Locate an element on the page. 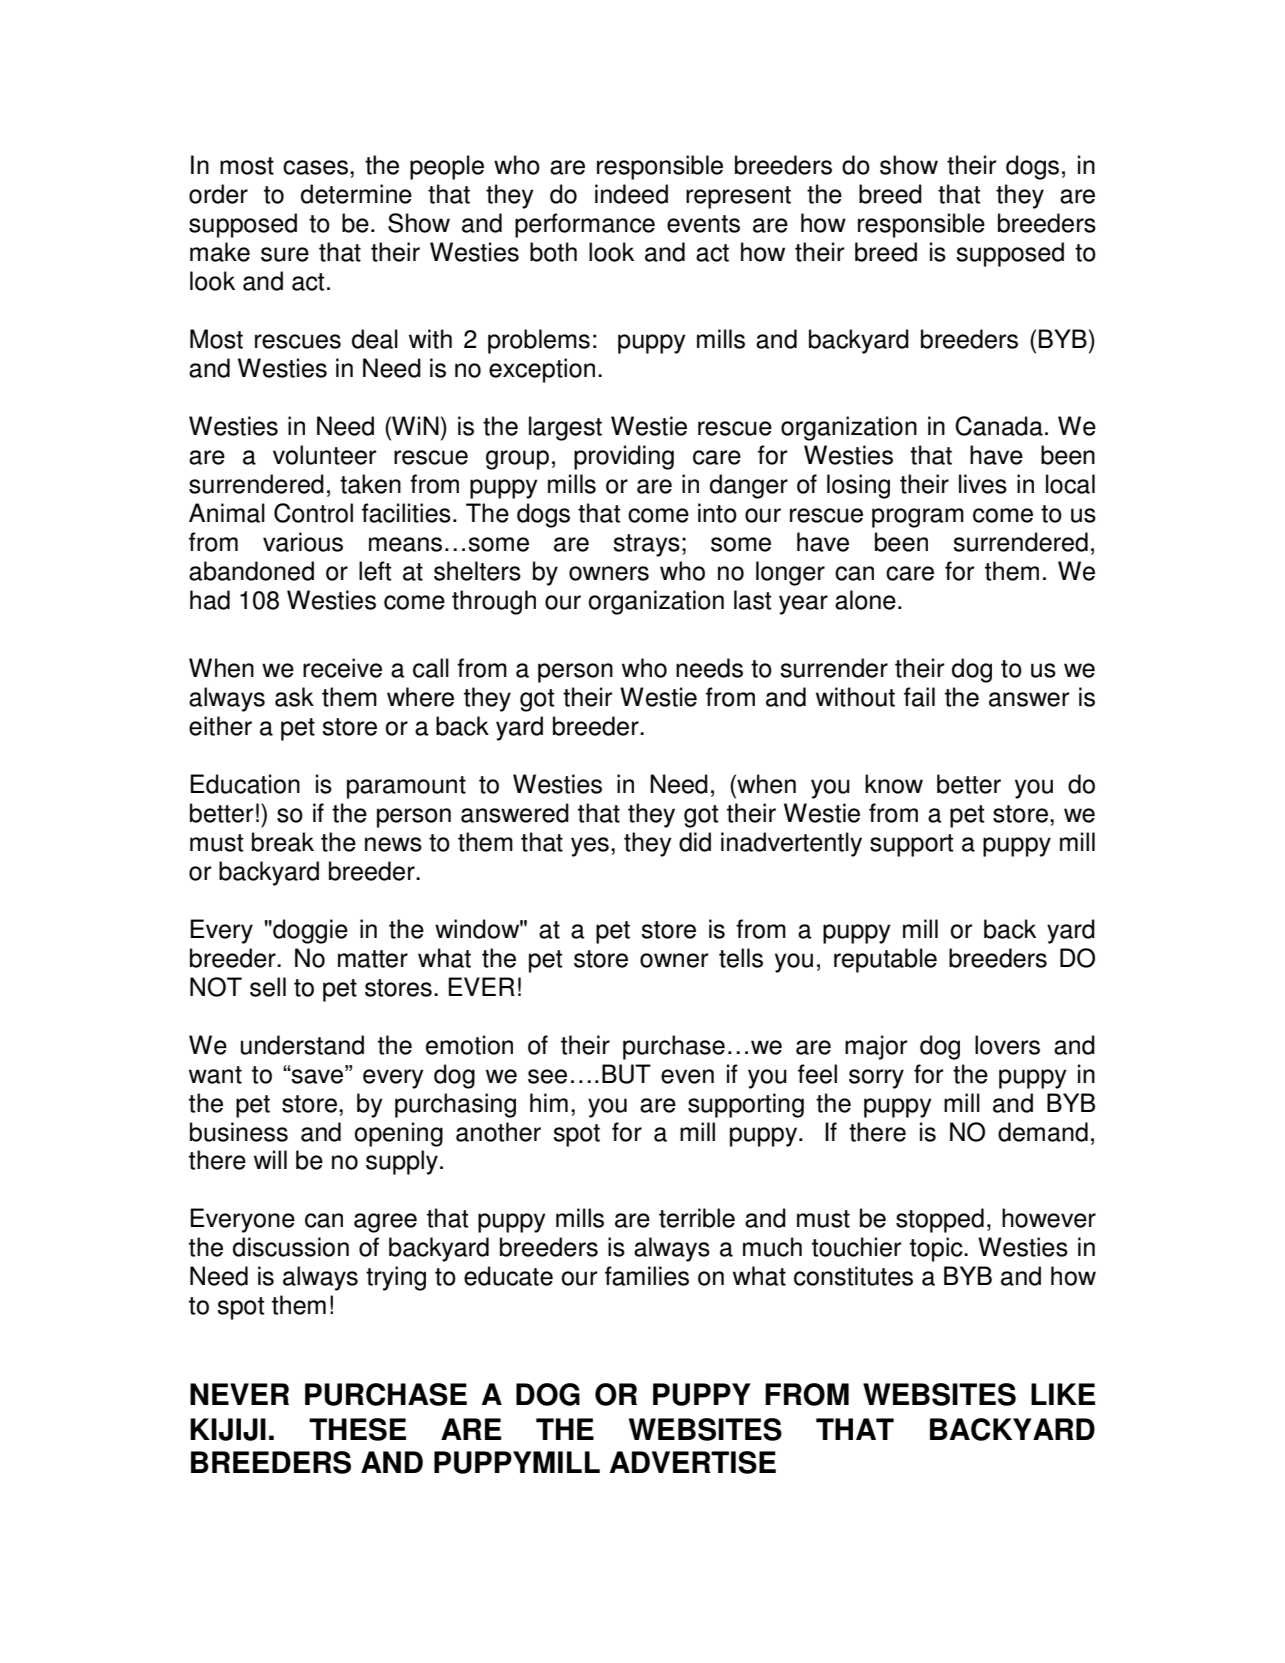  represent is located at coordinates (738, 197).
